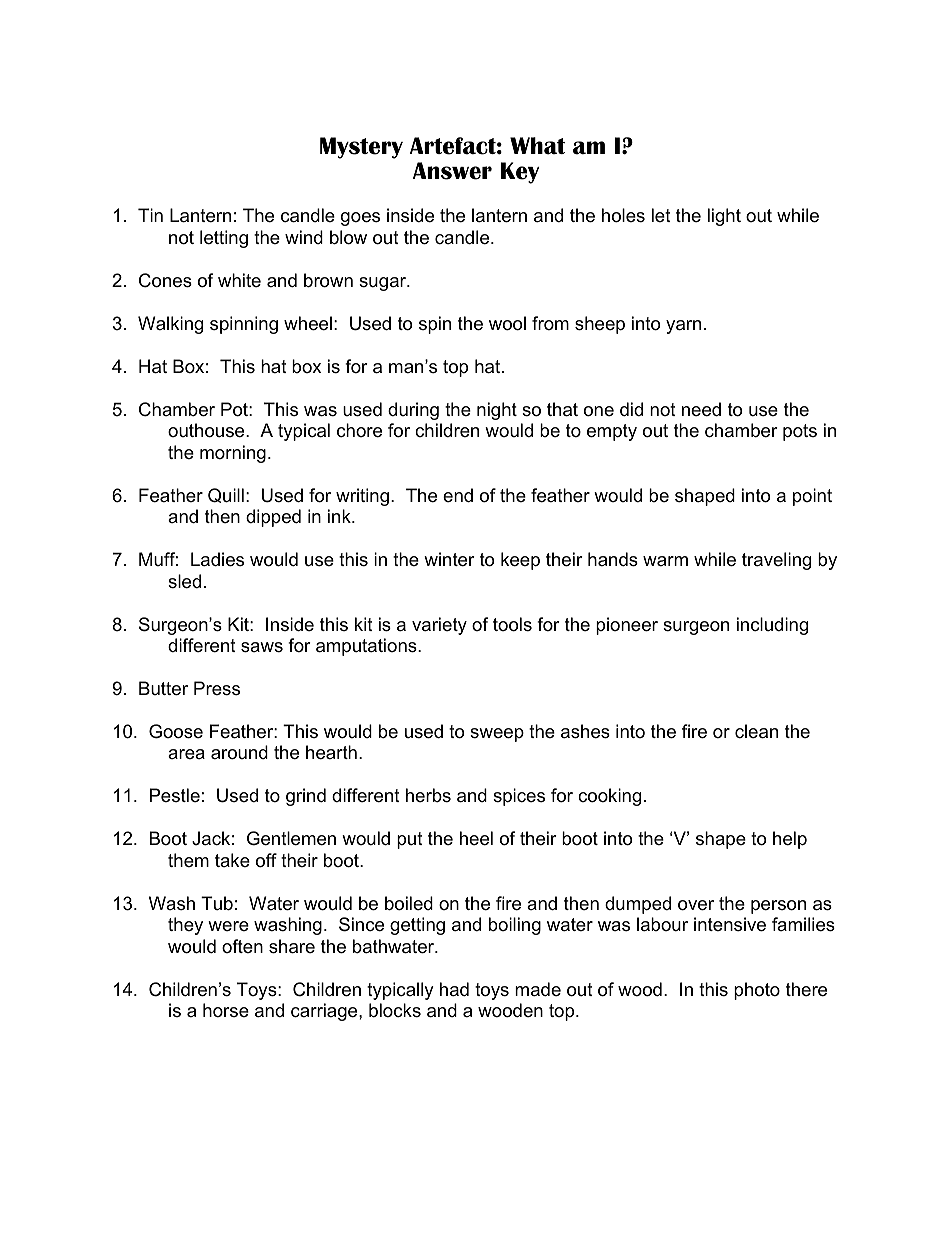 The height and width of the screenshot is (1233, 952). What do you see at coordinates (226, 1010) in the screenshot?
I see `horse` at bounding box center [226, 1010].
